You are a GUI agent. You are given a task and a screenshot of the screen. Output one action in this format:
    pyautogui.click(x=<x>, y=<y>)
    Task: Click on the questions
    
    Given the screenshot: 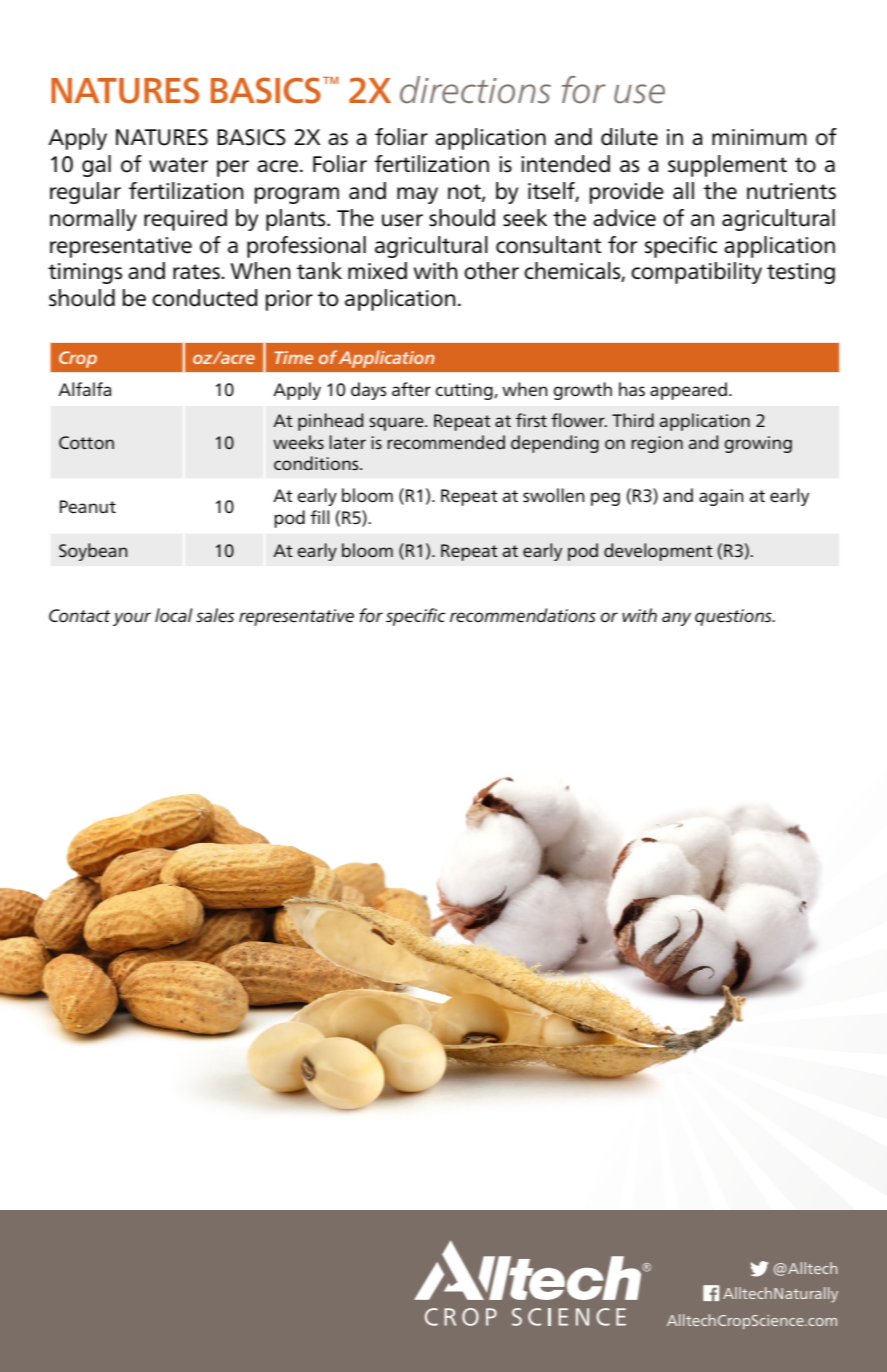 What is the action you would take?
    pyautogui.click(x=734, y=617)
